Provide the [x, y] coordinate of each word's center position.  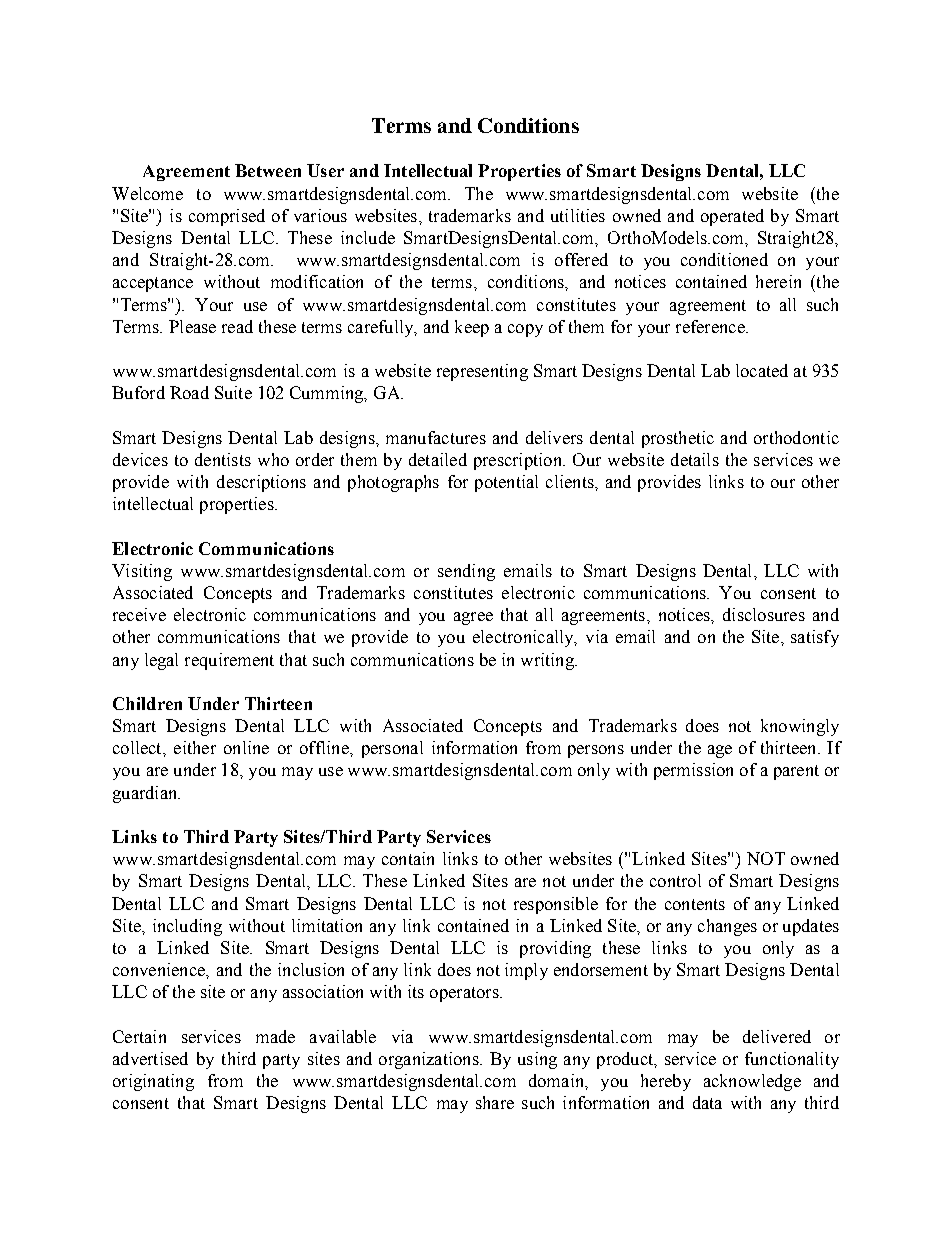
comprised [227, 217]
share [495, 1102]
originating [153, 1082]
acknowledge [752, 1082]
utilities [578, 215]
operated [732, 217]
